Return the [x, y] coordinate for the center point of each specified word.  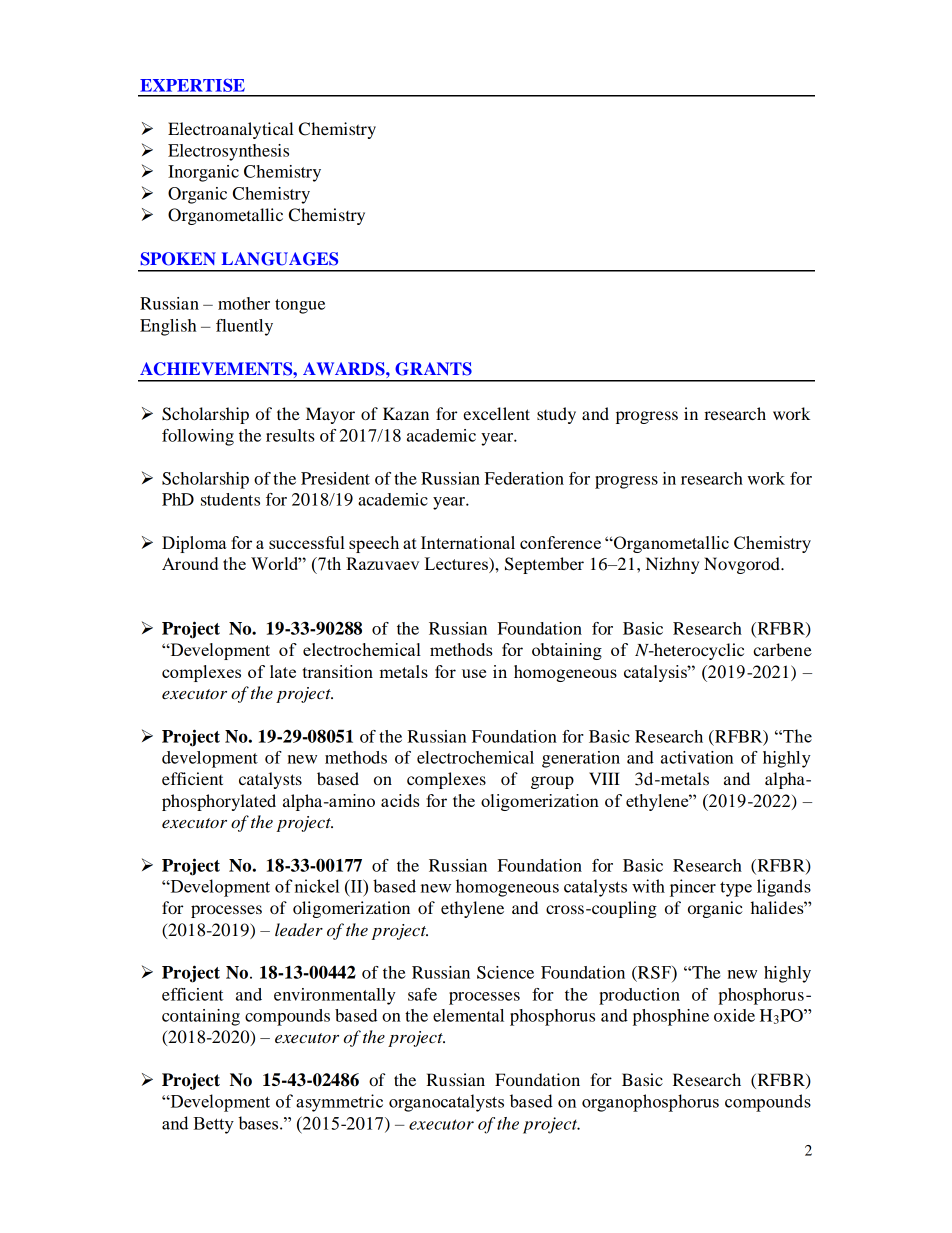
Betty [213, 1125]
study [556, 415]
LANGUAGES [280, 259]
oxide [734, 1015]
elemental [468, 1015]
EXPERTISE [192, 85]
